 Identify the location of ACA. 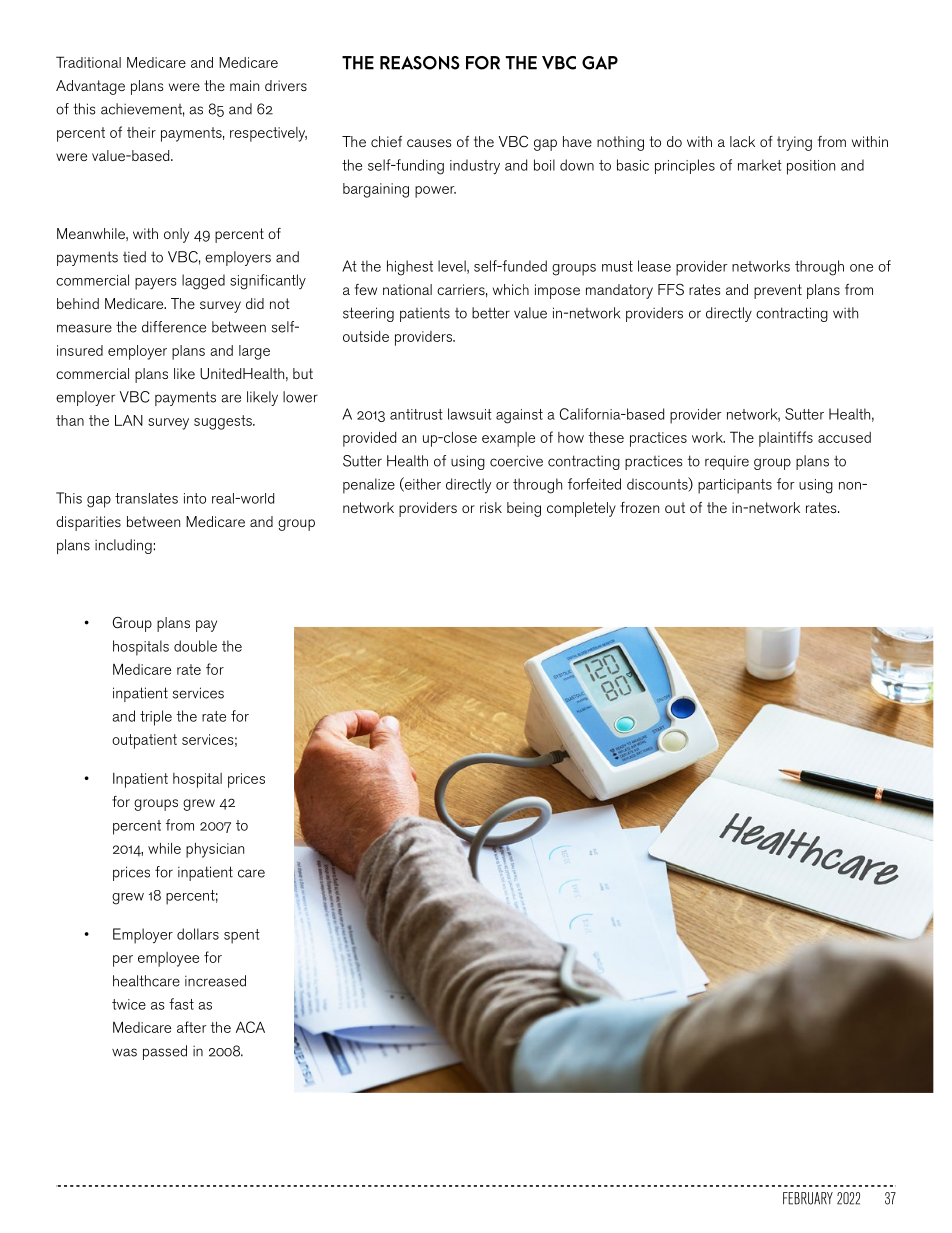
(250, 1027).
